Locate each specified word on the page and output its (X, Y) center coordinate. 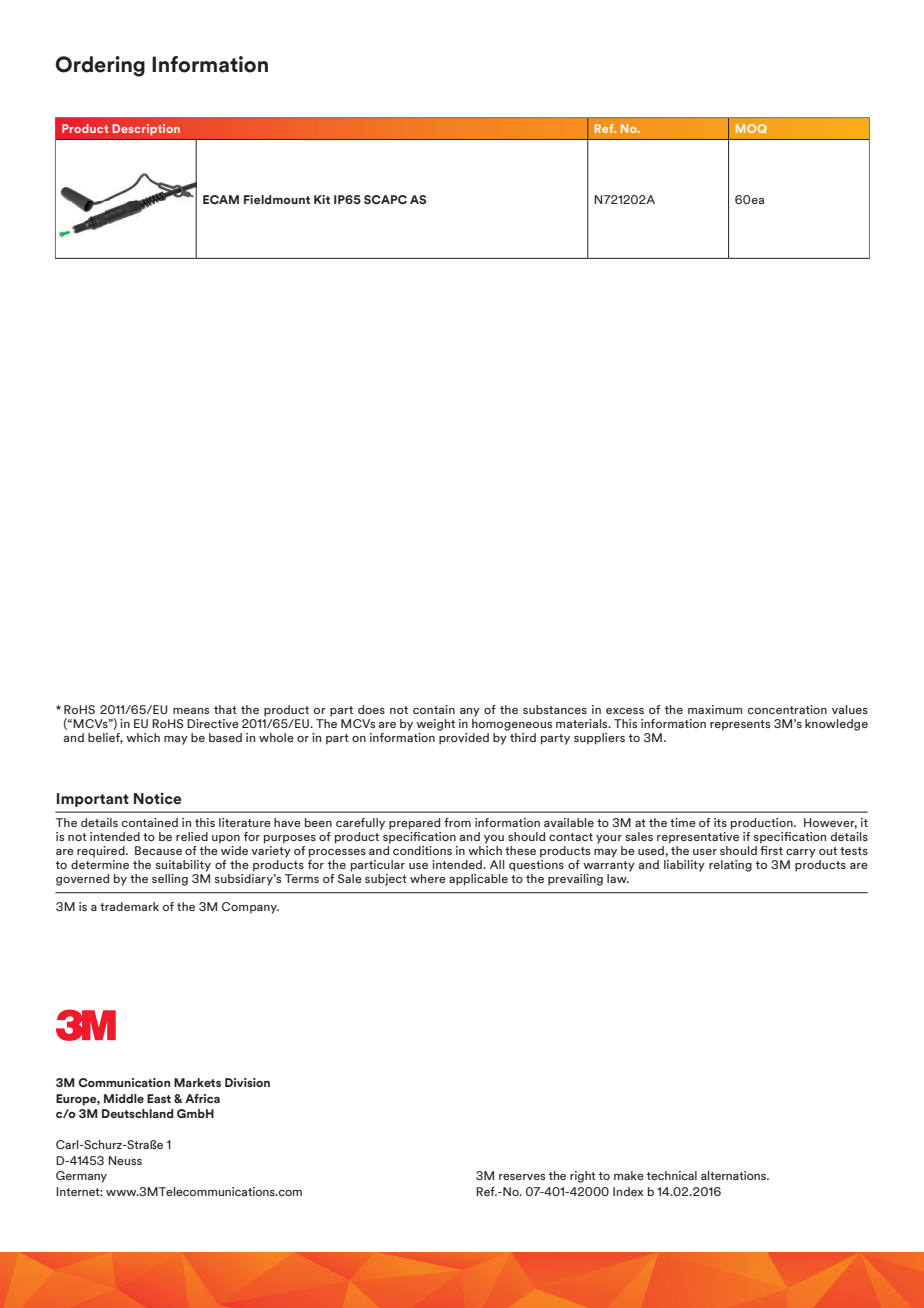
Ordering (100, 66)
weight (435, 725)
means (191, 711)
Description (146, 130)
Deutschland (138, 1113)
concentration (787, 709)
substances (555, 709)
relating (730, 866)
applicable (478, 880)
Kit (322, 199)
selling (170, 880)
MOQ (751, 129)
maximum (715, 709)
